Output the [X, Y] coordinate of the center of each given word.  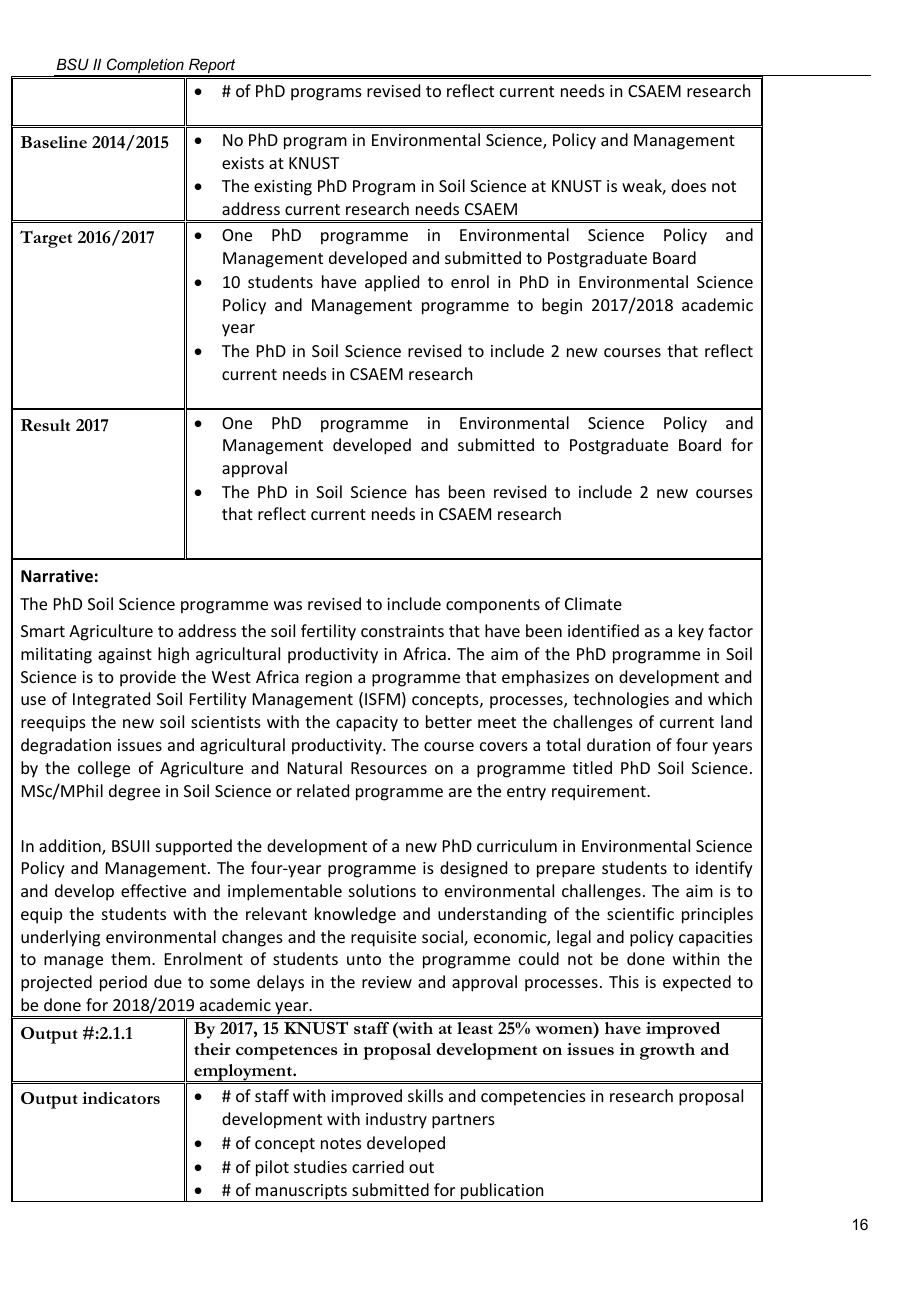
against [125, 656]
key [691, 632]
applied [392, 283]
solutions [382, 890]
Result [45, 425]
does [688, 185]
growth [667, 1051]
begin [562, 306]
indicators [121, 1098]
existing [283, 188]
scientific [640, 913]
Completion [145, 67]
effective [153, 890]
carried [378, 1166]
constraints [402, 631]
